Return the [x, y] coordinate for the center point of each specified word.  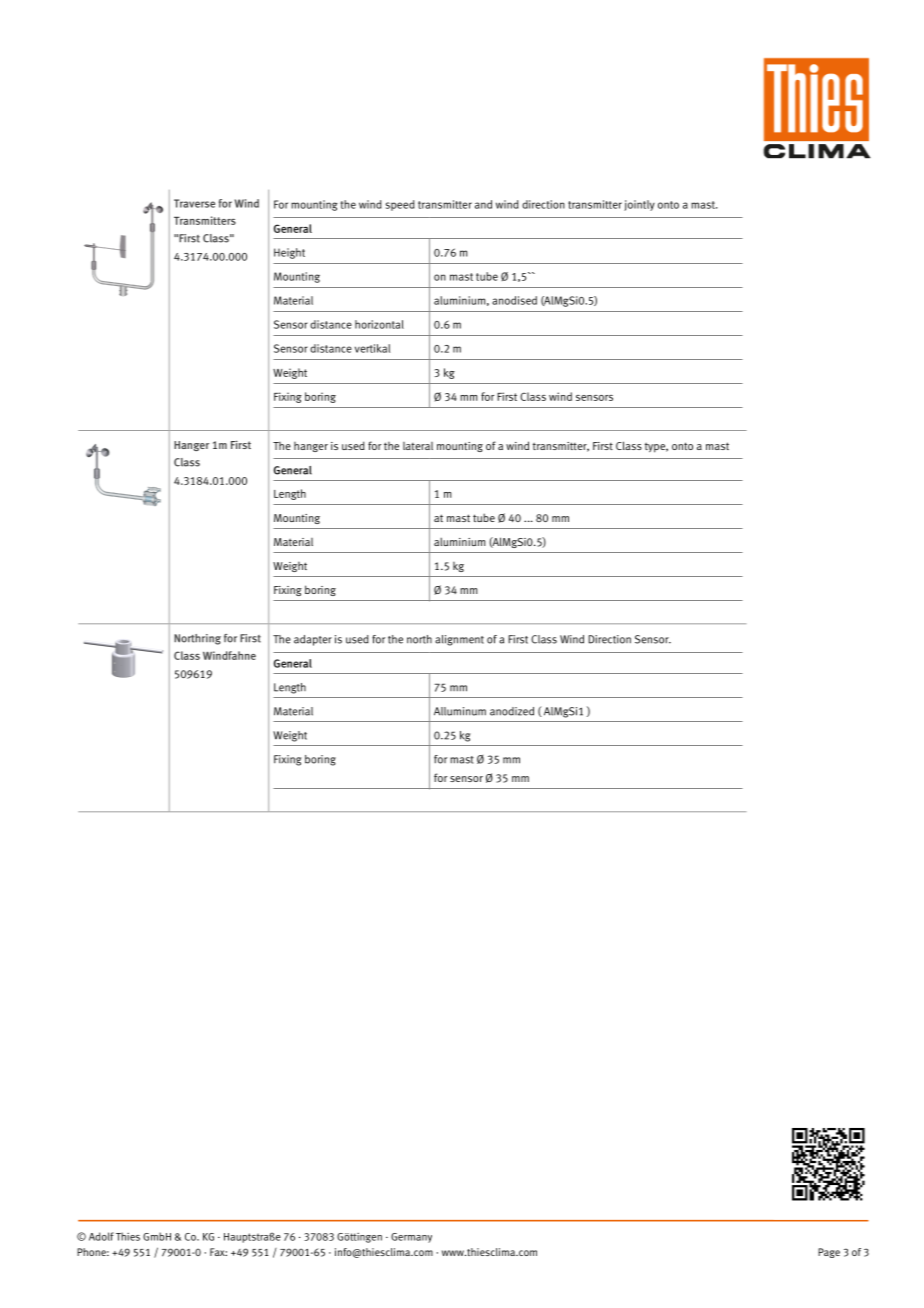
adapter [313, 640]
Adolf [101, 1236]
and [483, 204]
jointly [639, 205]
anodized [512, 711]
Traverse [194, 203]
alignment [459, 640]
